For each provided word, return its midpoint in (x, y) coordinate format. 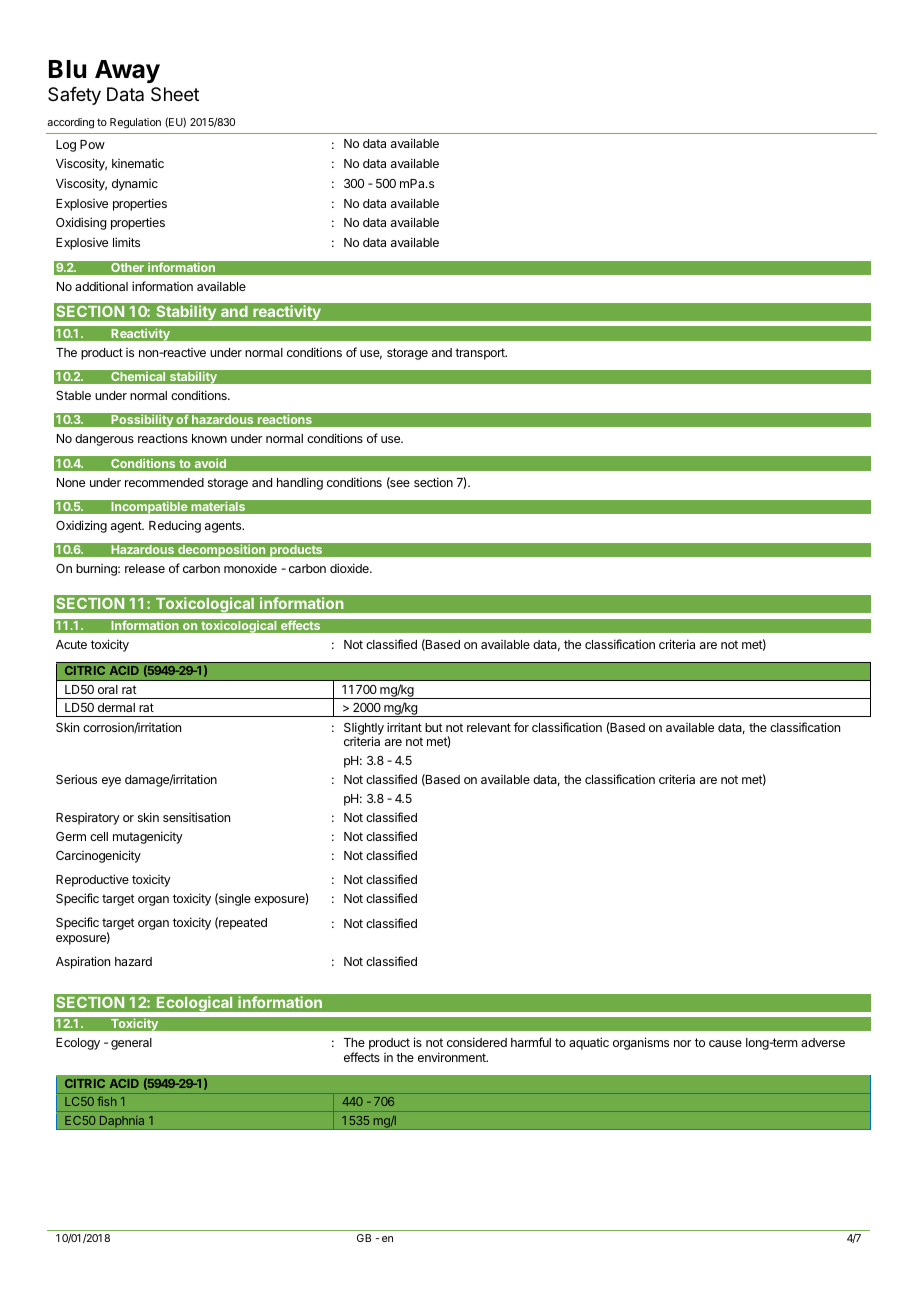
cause (725, 1043)
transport (481, 354)
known (209, 438)
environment (453, 1057)
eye (111, 782)
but (434, 727)
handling (300, 483)
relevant (489, 727)
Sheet (175, 94)
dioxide (350, 568)
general (131, 1044)
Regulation (135, 123)
